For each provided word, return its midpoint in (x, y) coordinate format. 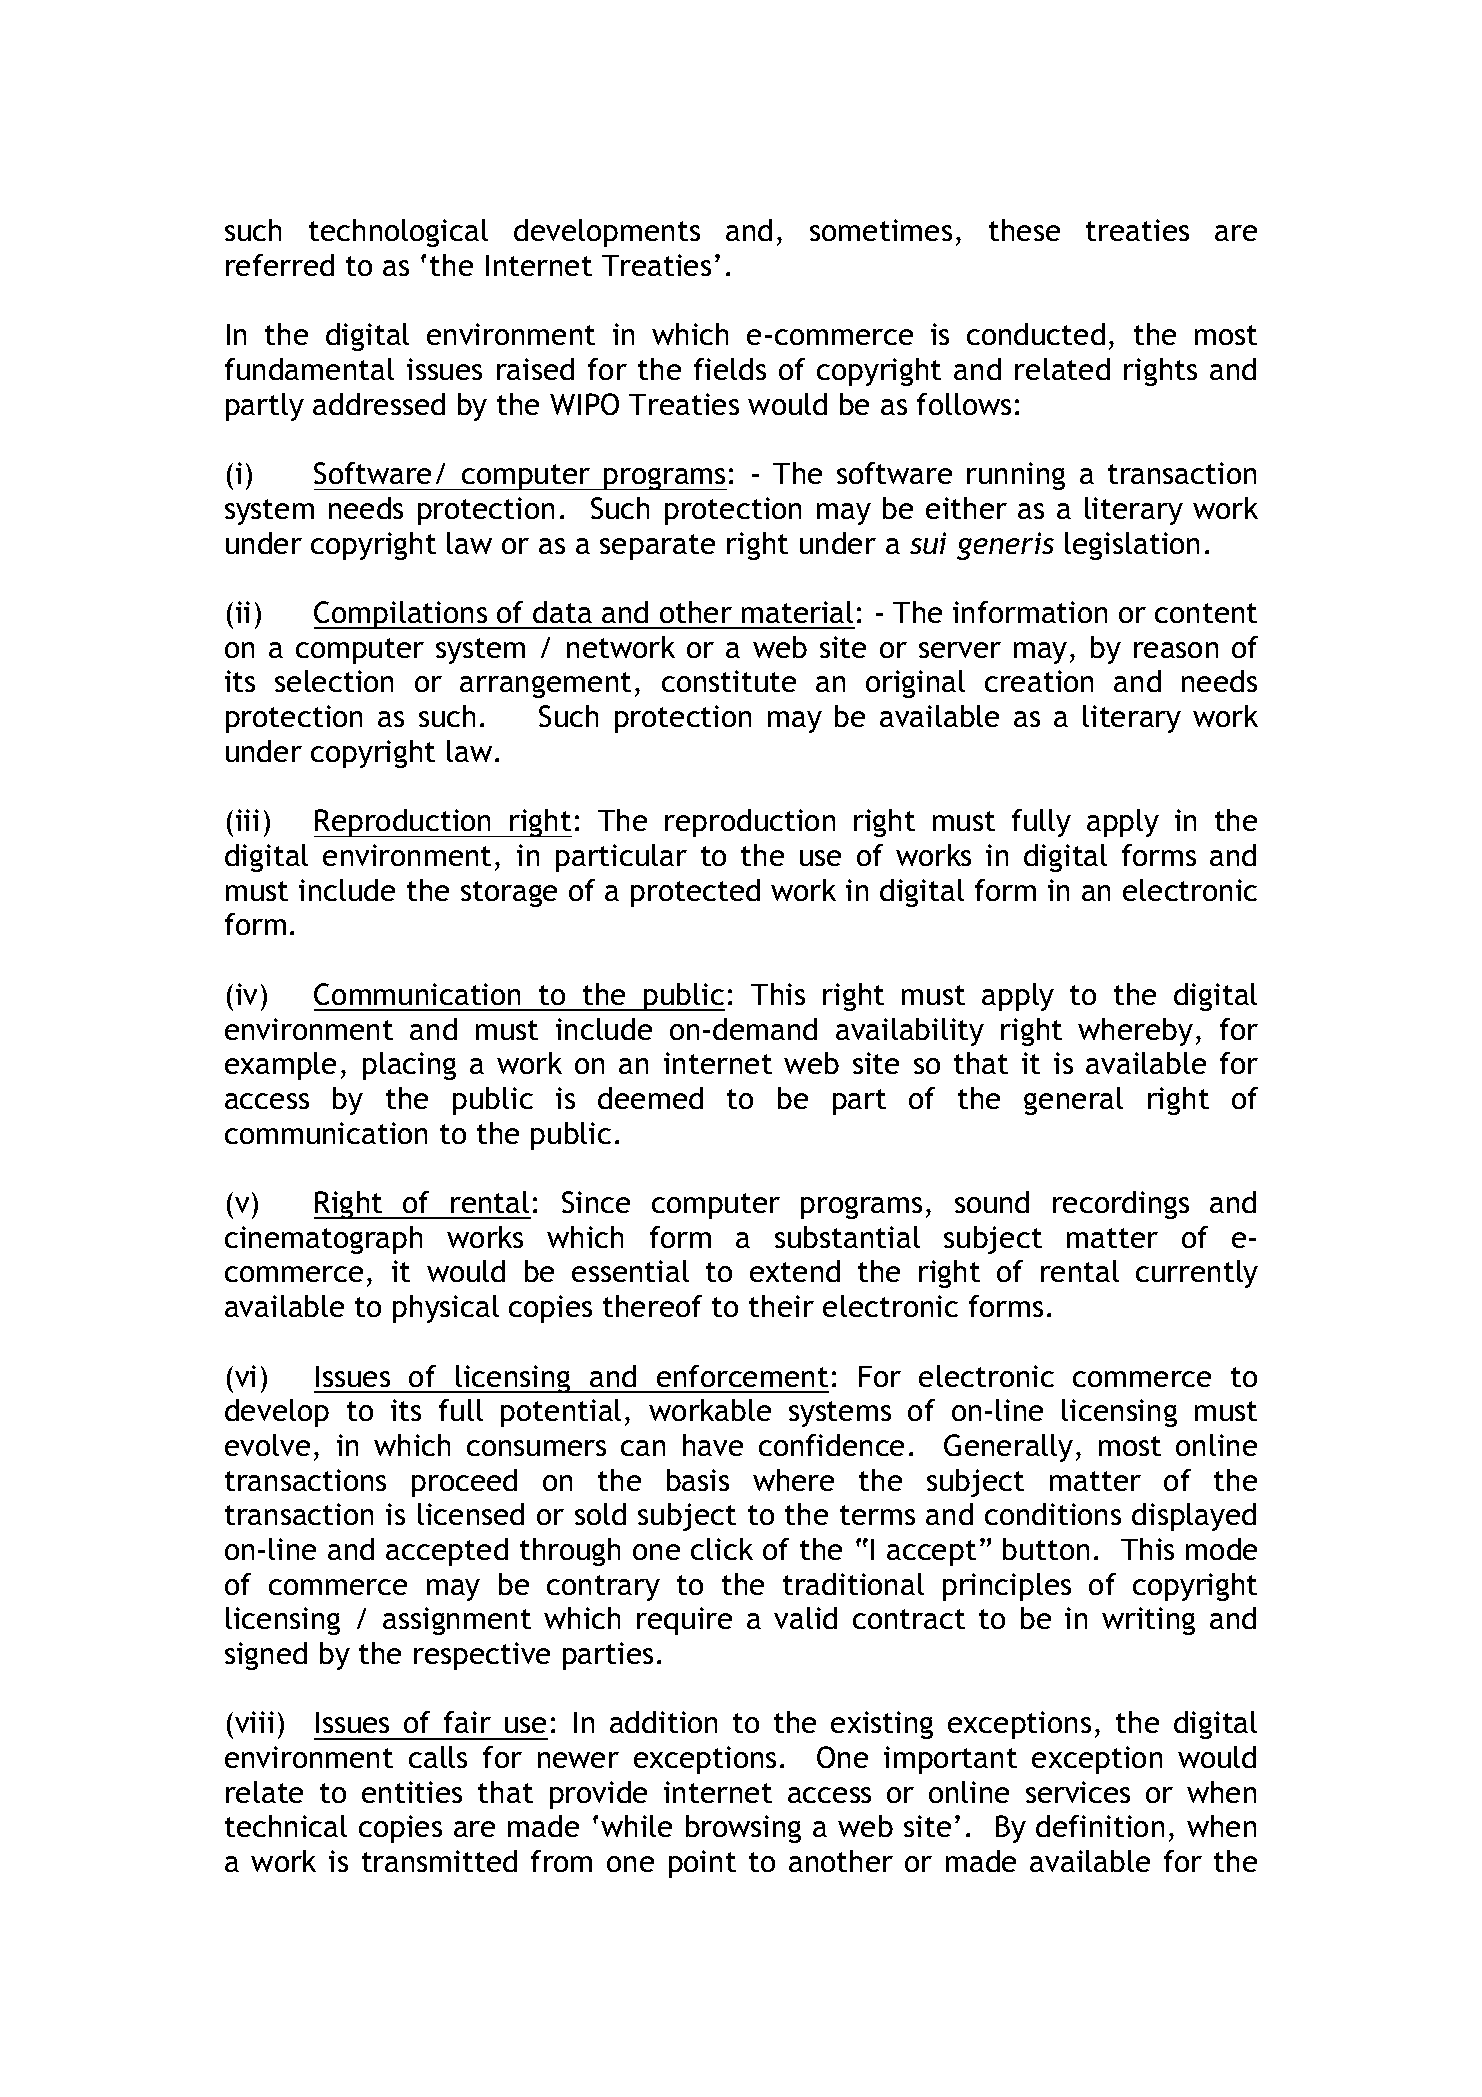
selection (334, 681)
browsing (743, 1829)
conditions (1053, 1514)
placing (409, 1066)
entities (412, 1792)
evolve (267, 1445)
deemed (650, 1098)
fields (730, 369)
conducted (1036, 334)
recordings (1121, 1205)
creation (1039, 681)
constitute (729, 681)
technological (398, 233)
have (713, 1445)
